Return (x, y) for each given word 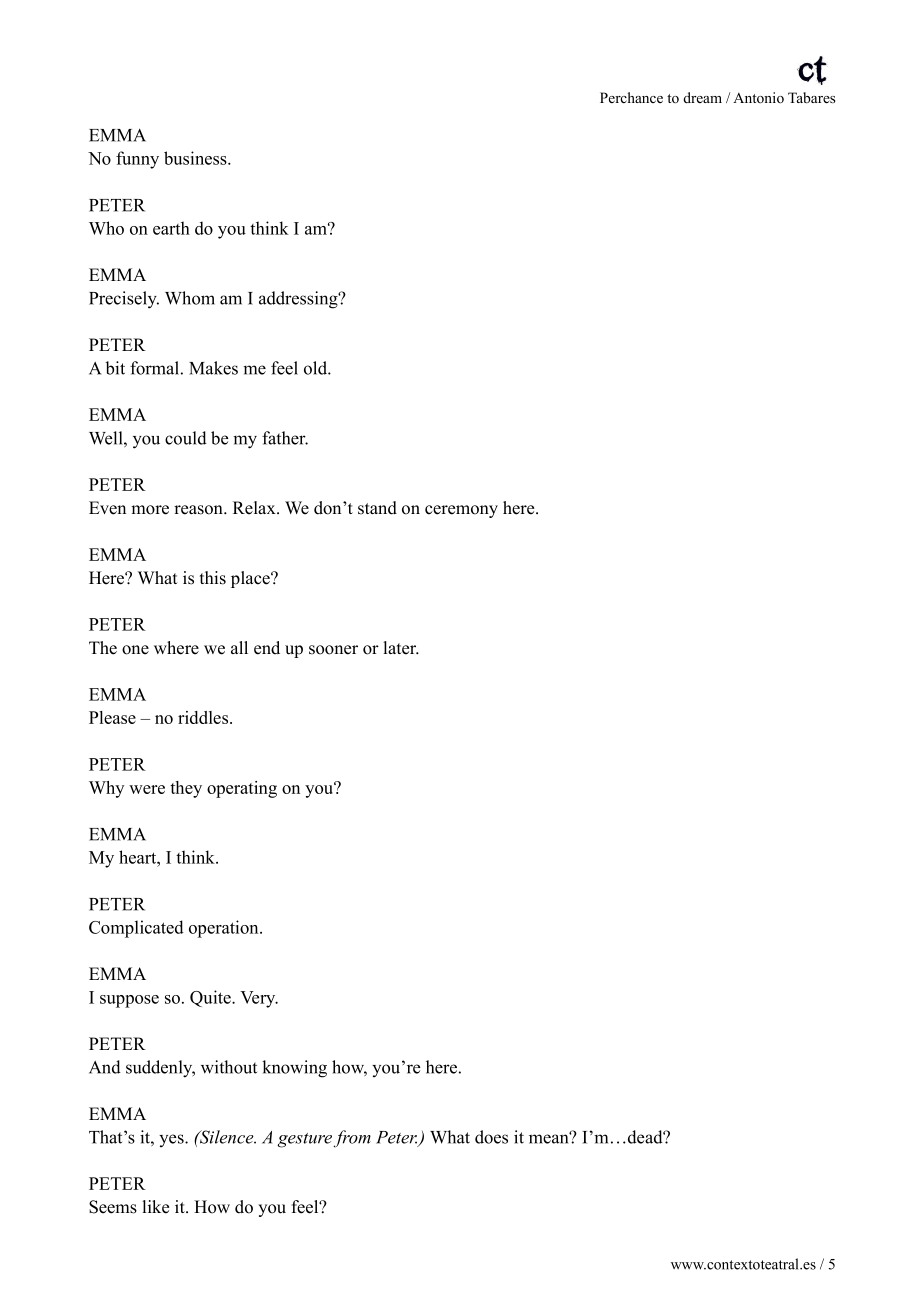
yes (172, 1140)
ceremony (461, 511)
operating (242, 789)
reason (199, 510)
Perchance (631, 97)
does (491, 1137)
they (186, 789)
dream (702, 97)
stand (377, 508)
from (352, 1138)
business (196, 158)
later (401, 648)
